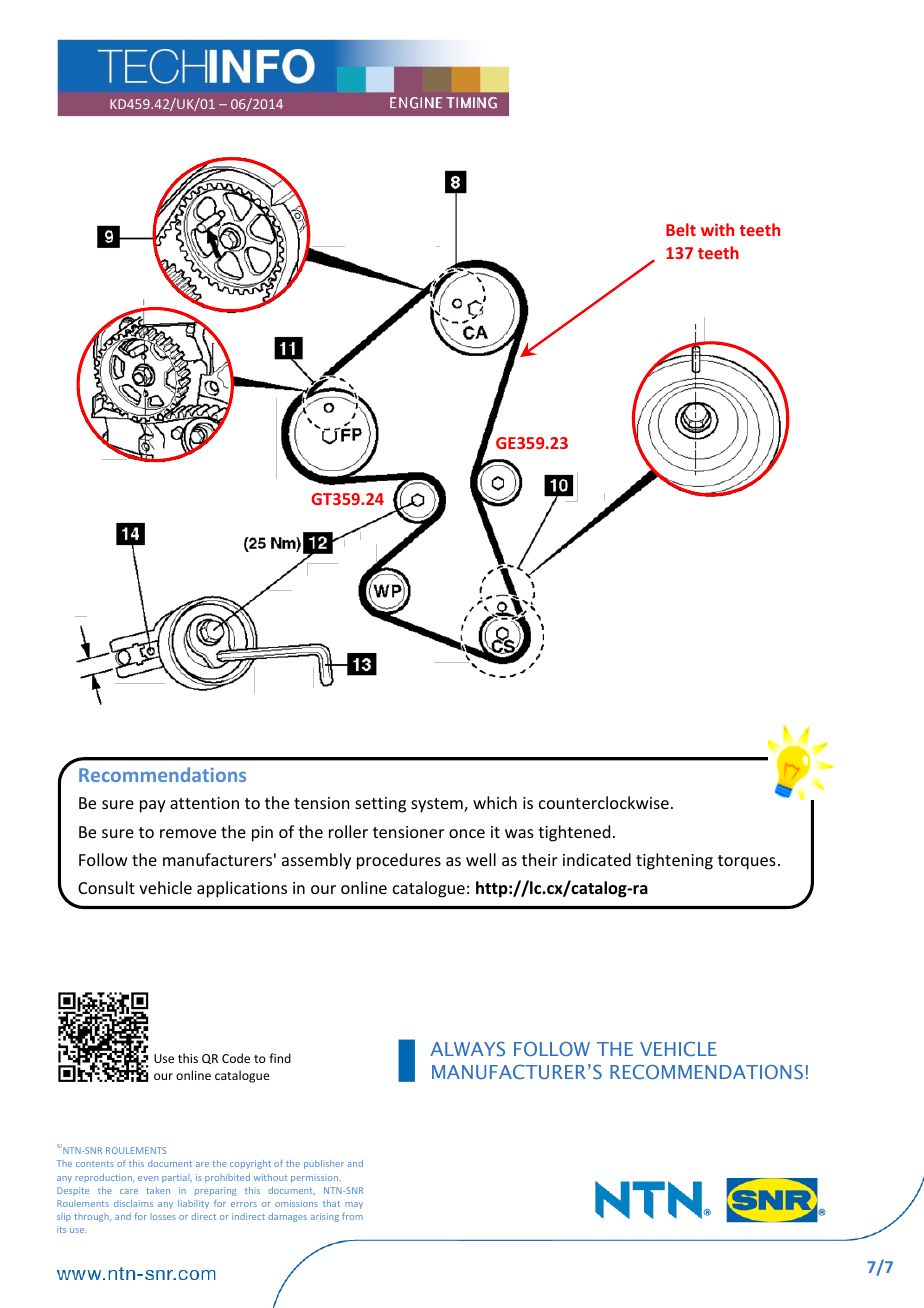 This document has height=1308, width=924. Describe the element at coordinates (438, 805) in the document. I see `system` at that location.
